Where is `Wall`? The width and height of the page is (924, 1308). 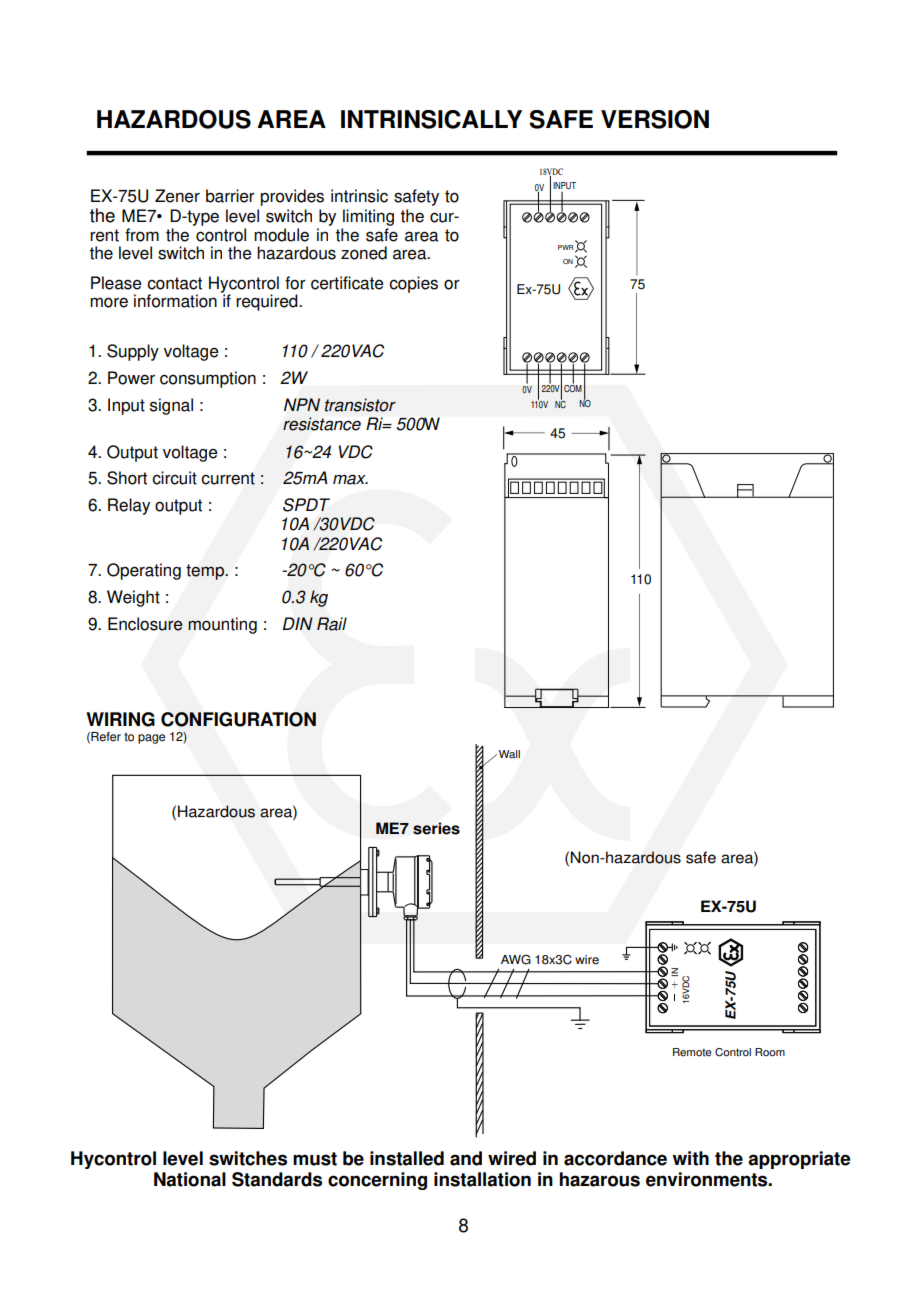 Wall is located at coordinates (509, 754).
